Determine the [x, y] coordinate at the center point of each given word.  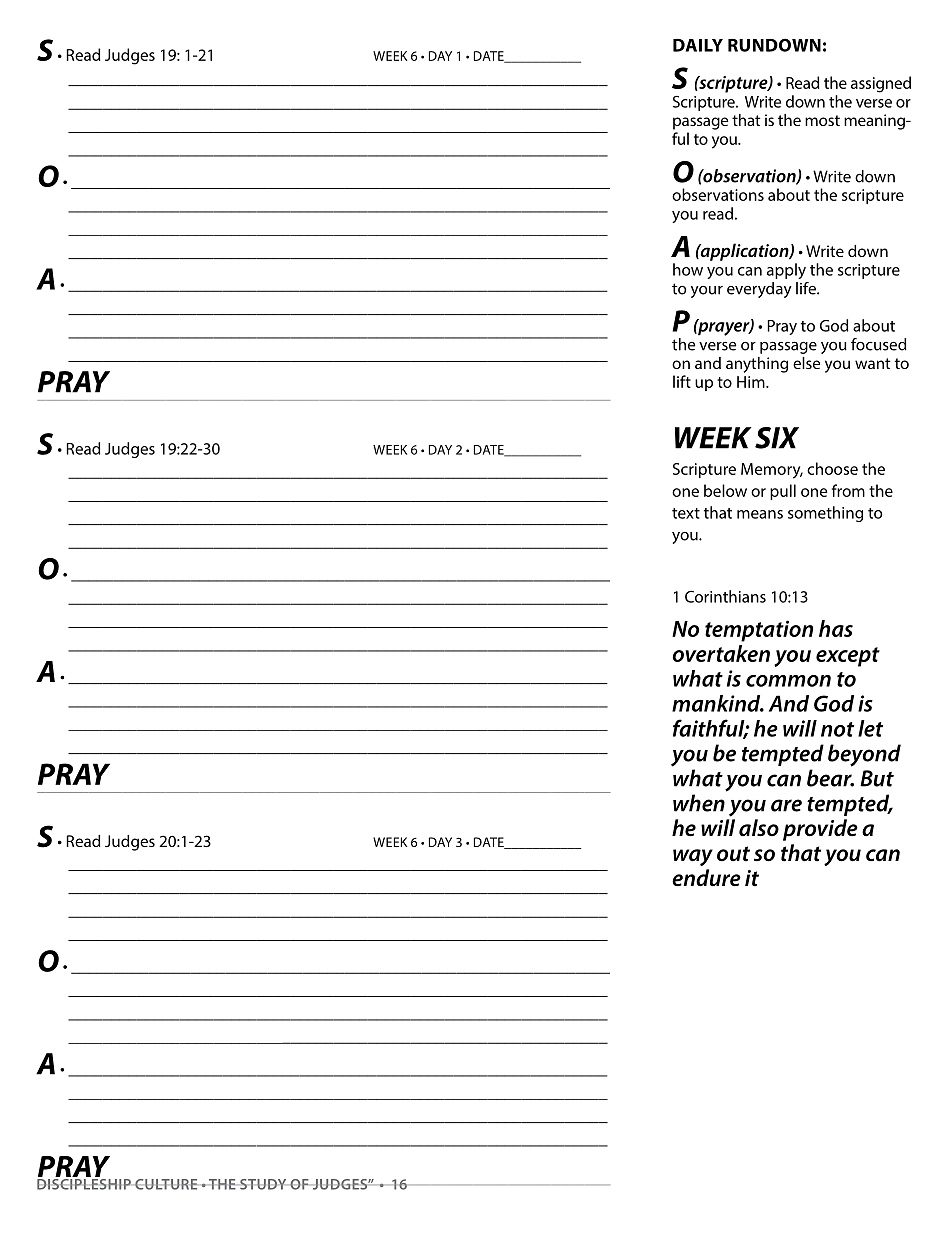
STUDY [263, 1184]
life [807, 288]
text [686, 513]
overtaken [721, 653]
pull [783, 492]
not [837, 729]
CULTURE [166, 1184]
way [693, 857]
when [699, 803]
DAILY [698, 45]
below [725, 490]
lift [682, 381]
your [707, 292]
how [688, 269]
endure [706, 878]
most [822, 120]
